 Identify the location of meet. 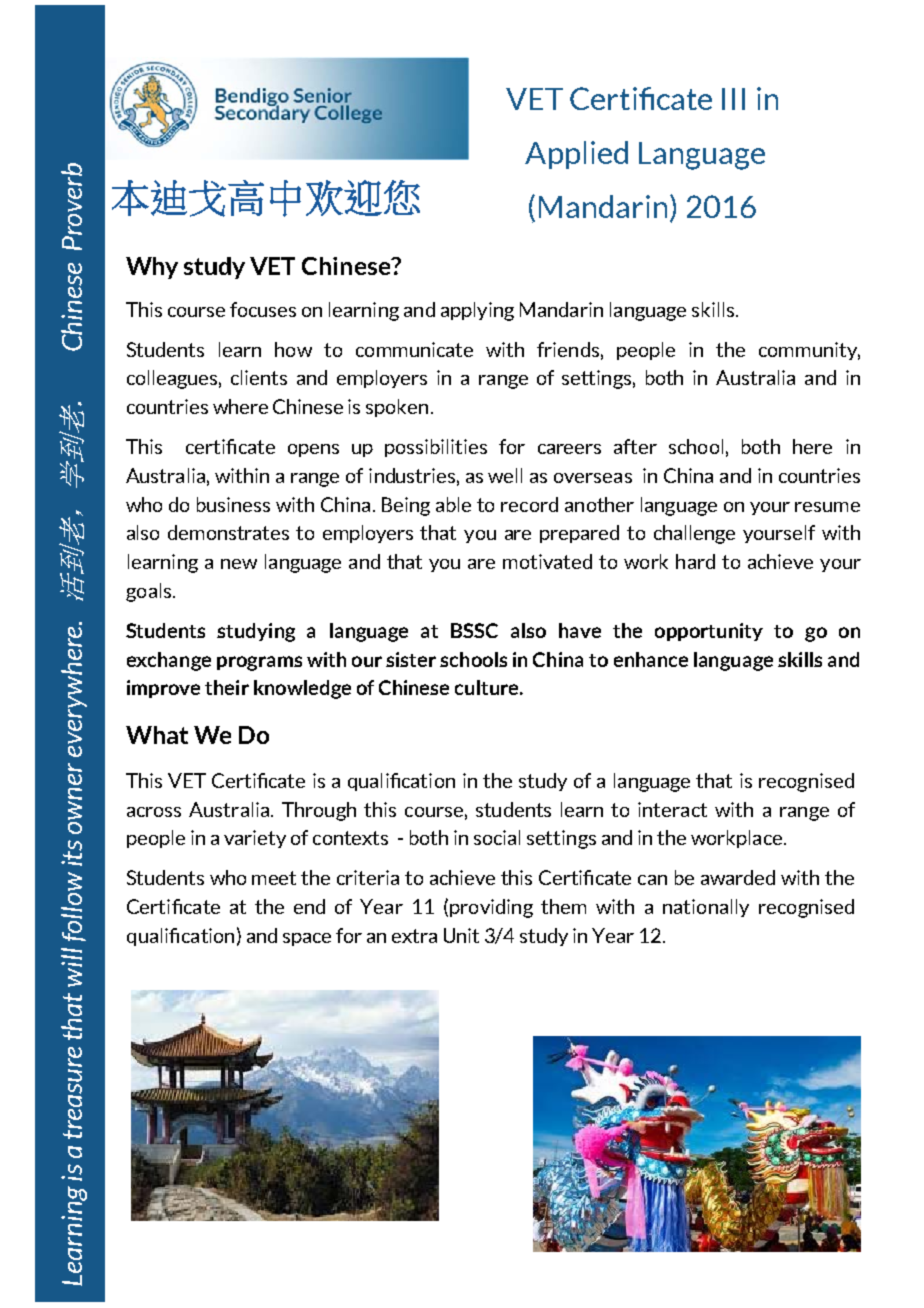
(274, 878).
